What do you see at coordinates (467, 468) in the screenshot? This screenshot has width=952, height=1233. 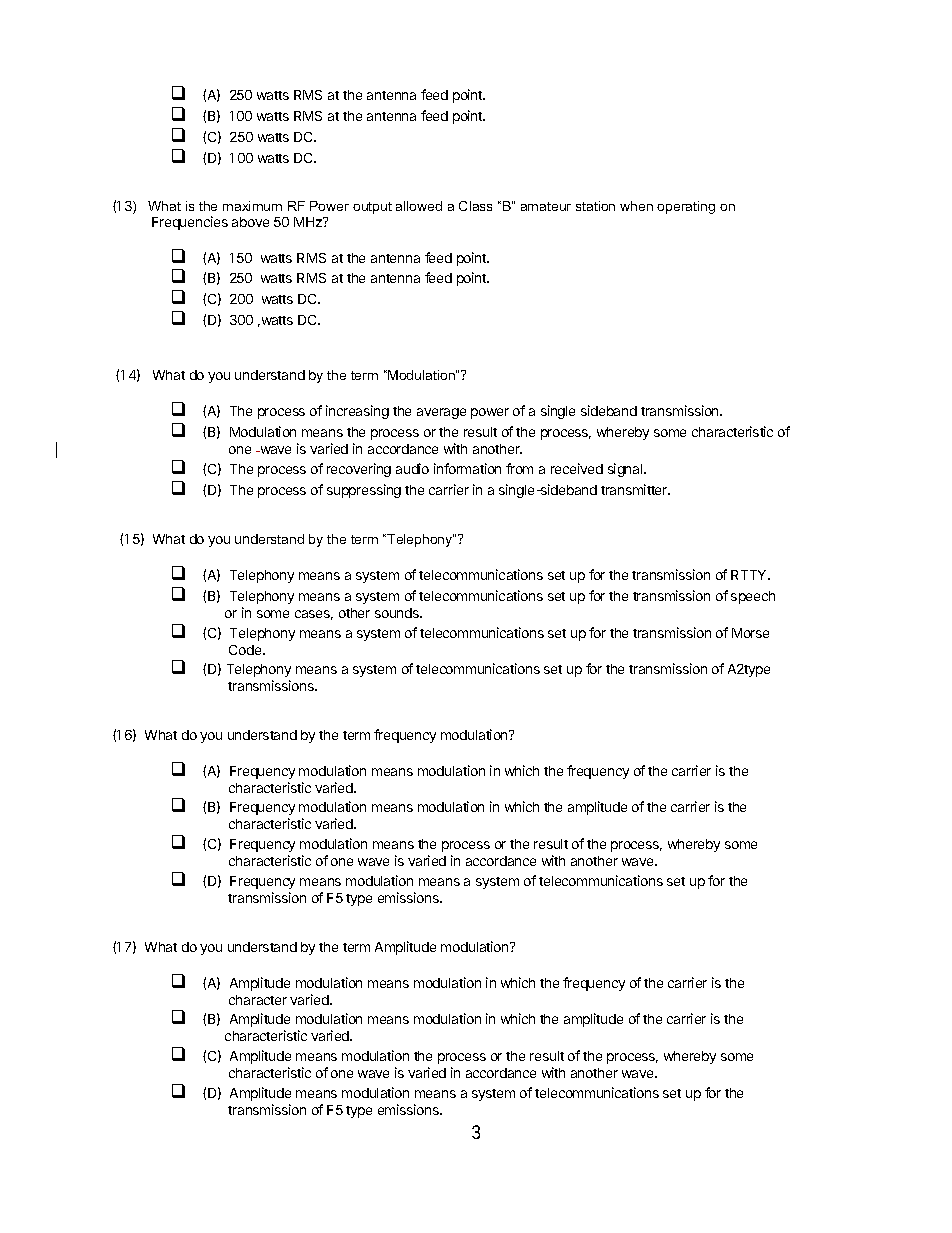 I see `information` at bounding box center [467, 468].
